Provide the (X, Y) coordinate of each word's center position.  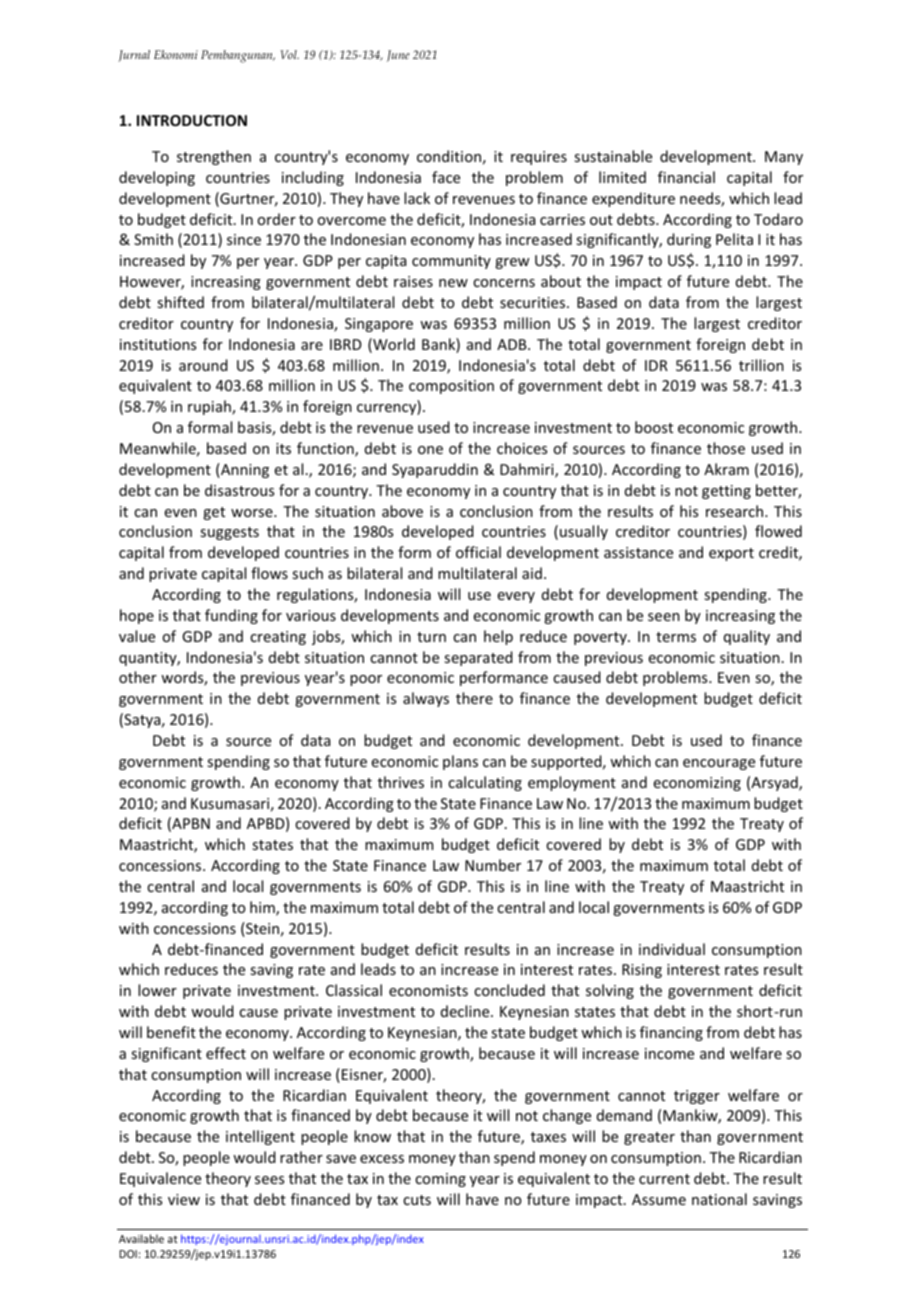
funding (231, 616)
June (398, 56)
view (184, 1199)
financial (686, 177)
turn (431, 637)
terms (676, 637)
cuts (417, 1200)
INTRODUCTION (192, 120)
